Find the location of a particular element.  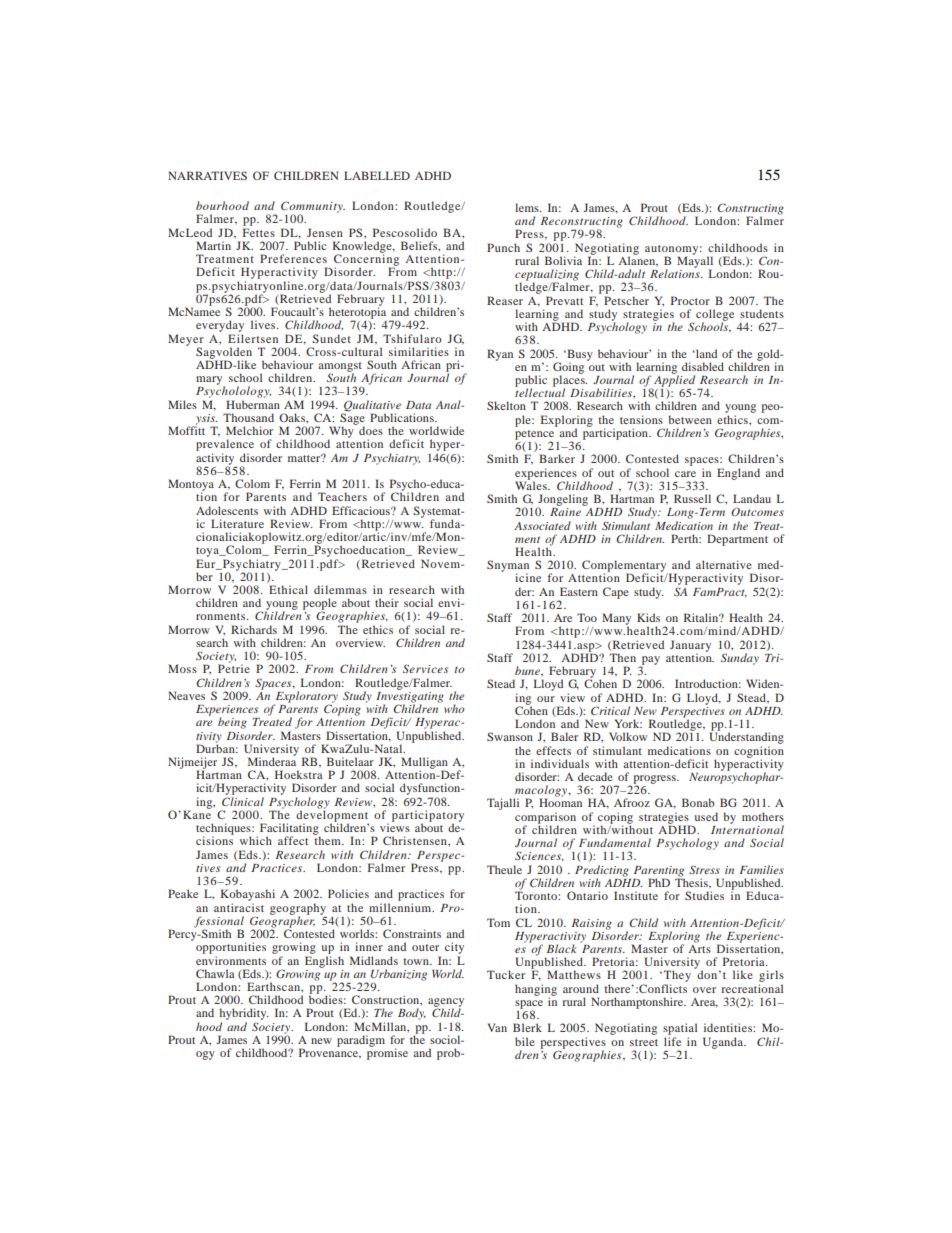

Proctor is located at coordinates (690, 300).
